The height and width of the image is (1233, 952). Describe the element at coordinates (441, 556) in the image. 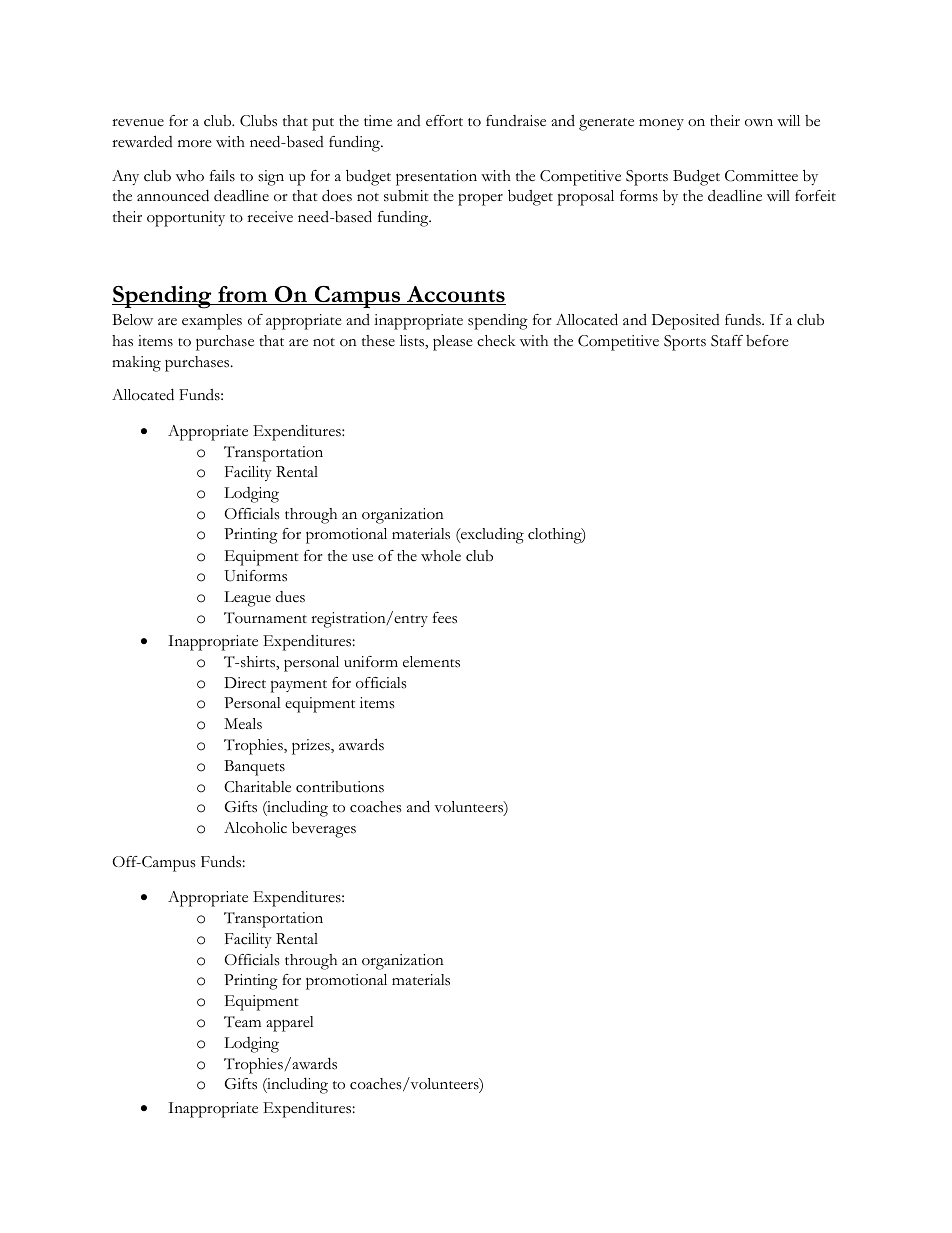

I see `whole` at that location.
